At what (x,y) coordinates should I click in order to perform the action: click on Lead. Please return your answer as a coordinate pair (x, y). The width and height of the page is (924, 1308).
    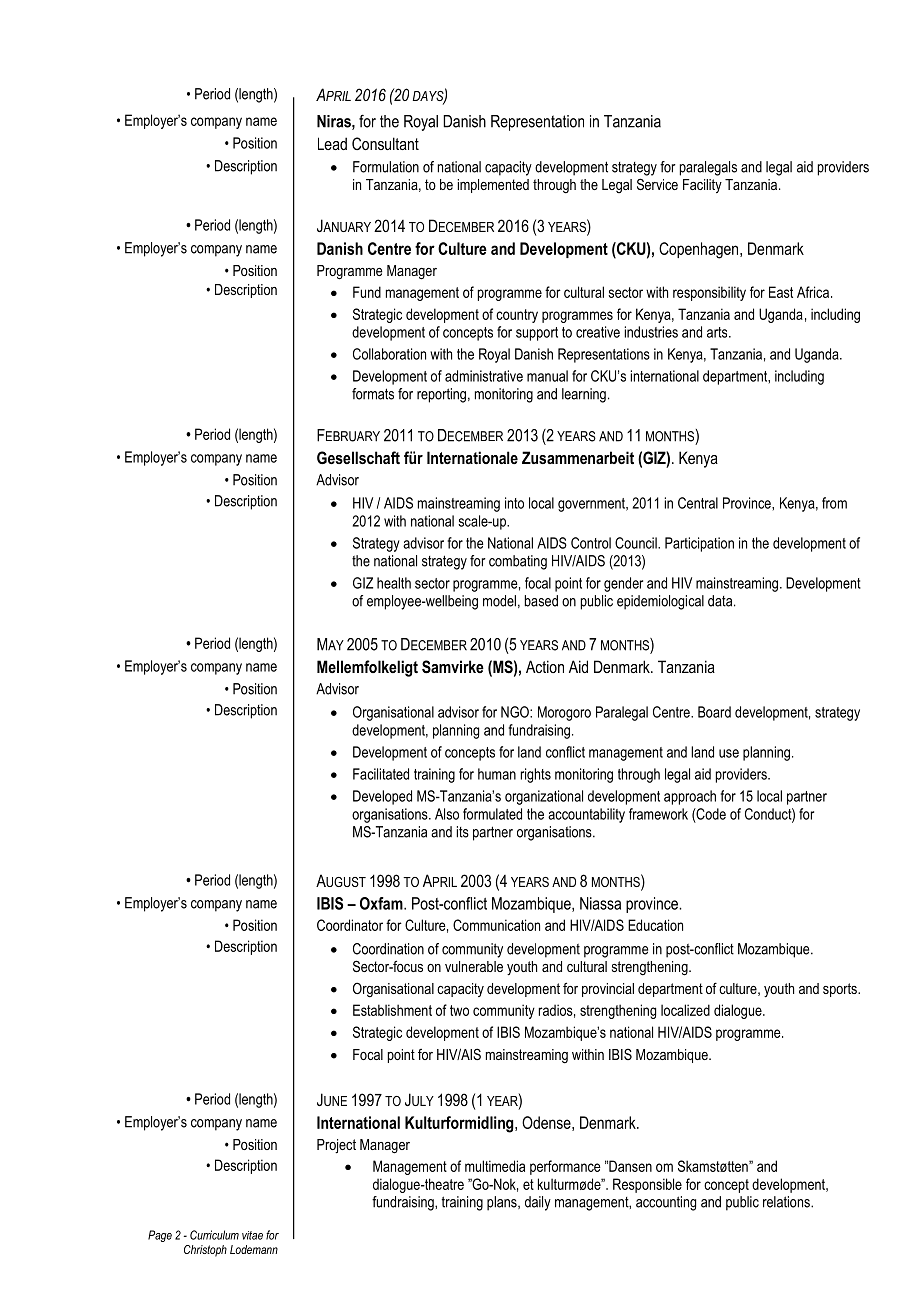
    Looking at the image, I should click on (332, 143).
